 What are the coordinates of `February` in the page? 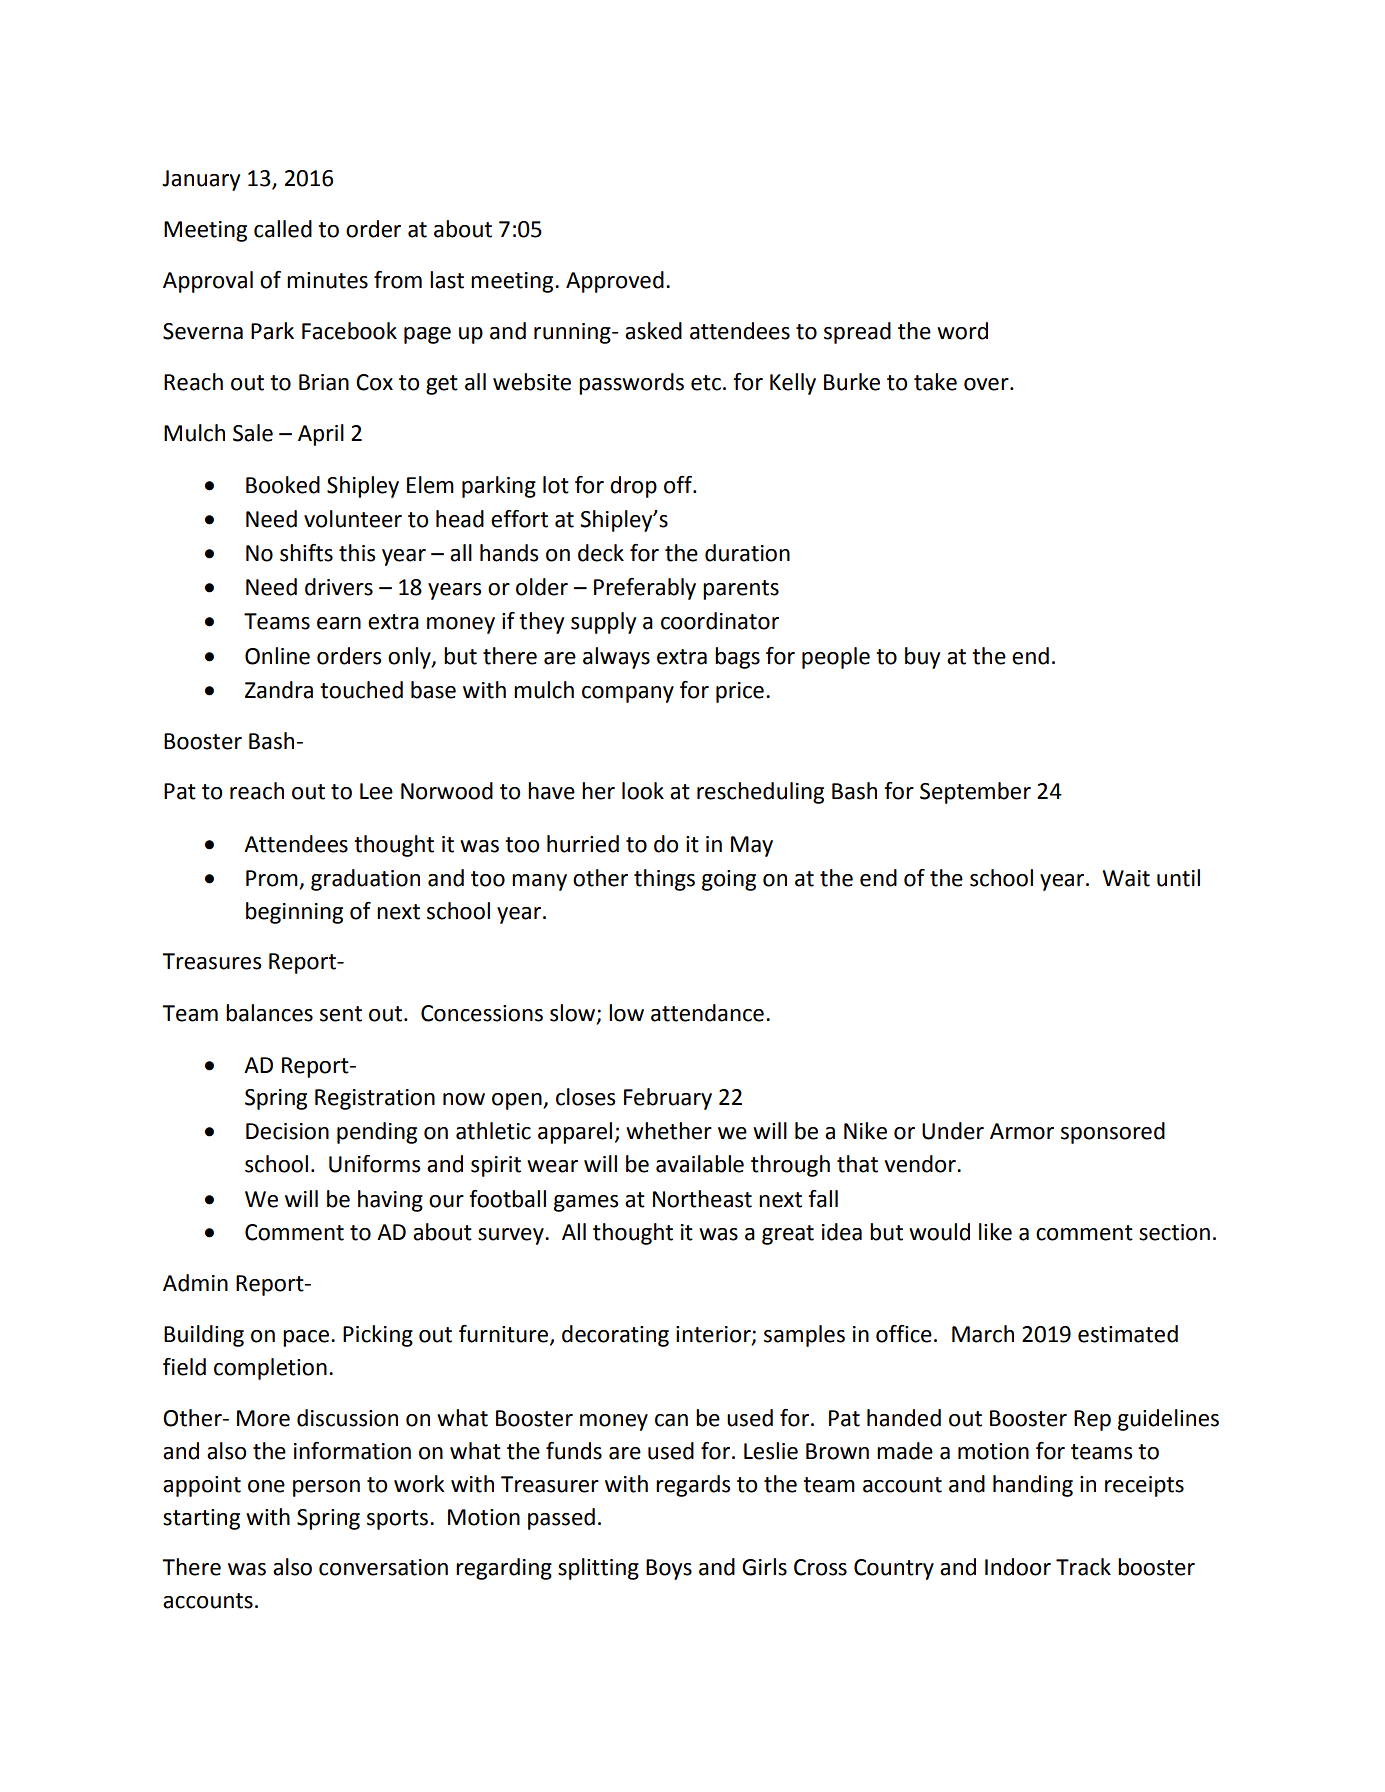 It's located at (668, 1099).
